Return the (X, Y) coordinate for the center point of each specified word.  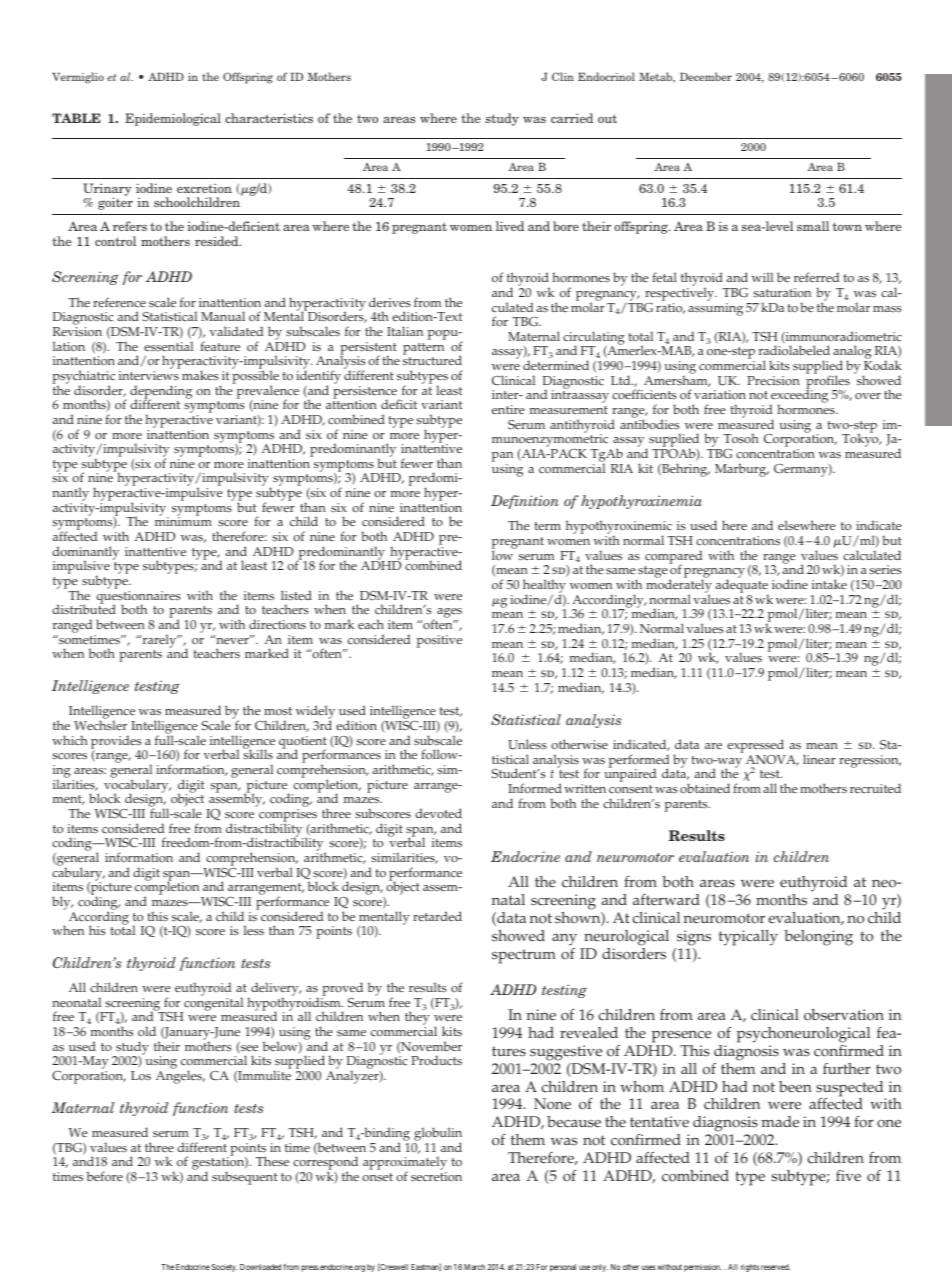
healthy (544, 587)
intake (829, 584)
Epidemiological (173, 119)
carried (572, 118)
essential (168, 346)
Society (224, 1268)
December (706, 76)
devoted (438, 813)
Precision (773, 381)
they (417, 1019)
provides (117, 743)
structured (432, 360)
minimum (183, 521)
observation (844, 1015)
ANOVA (772, 760)
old (147, 1031)
